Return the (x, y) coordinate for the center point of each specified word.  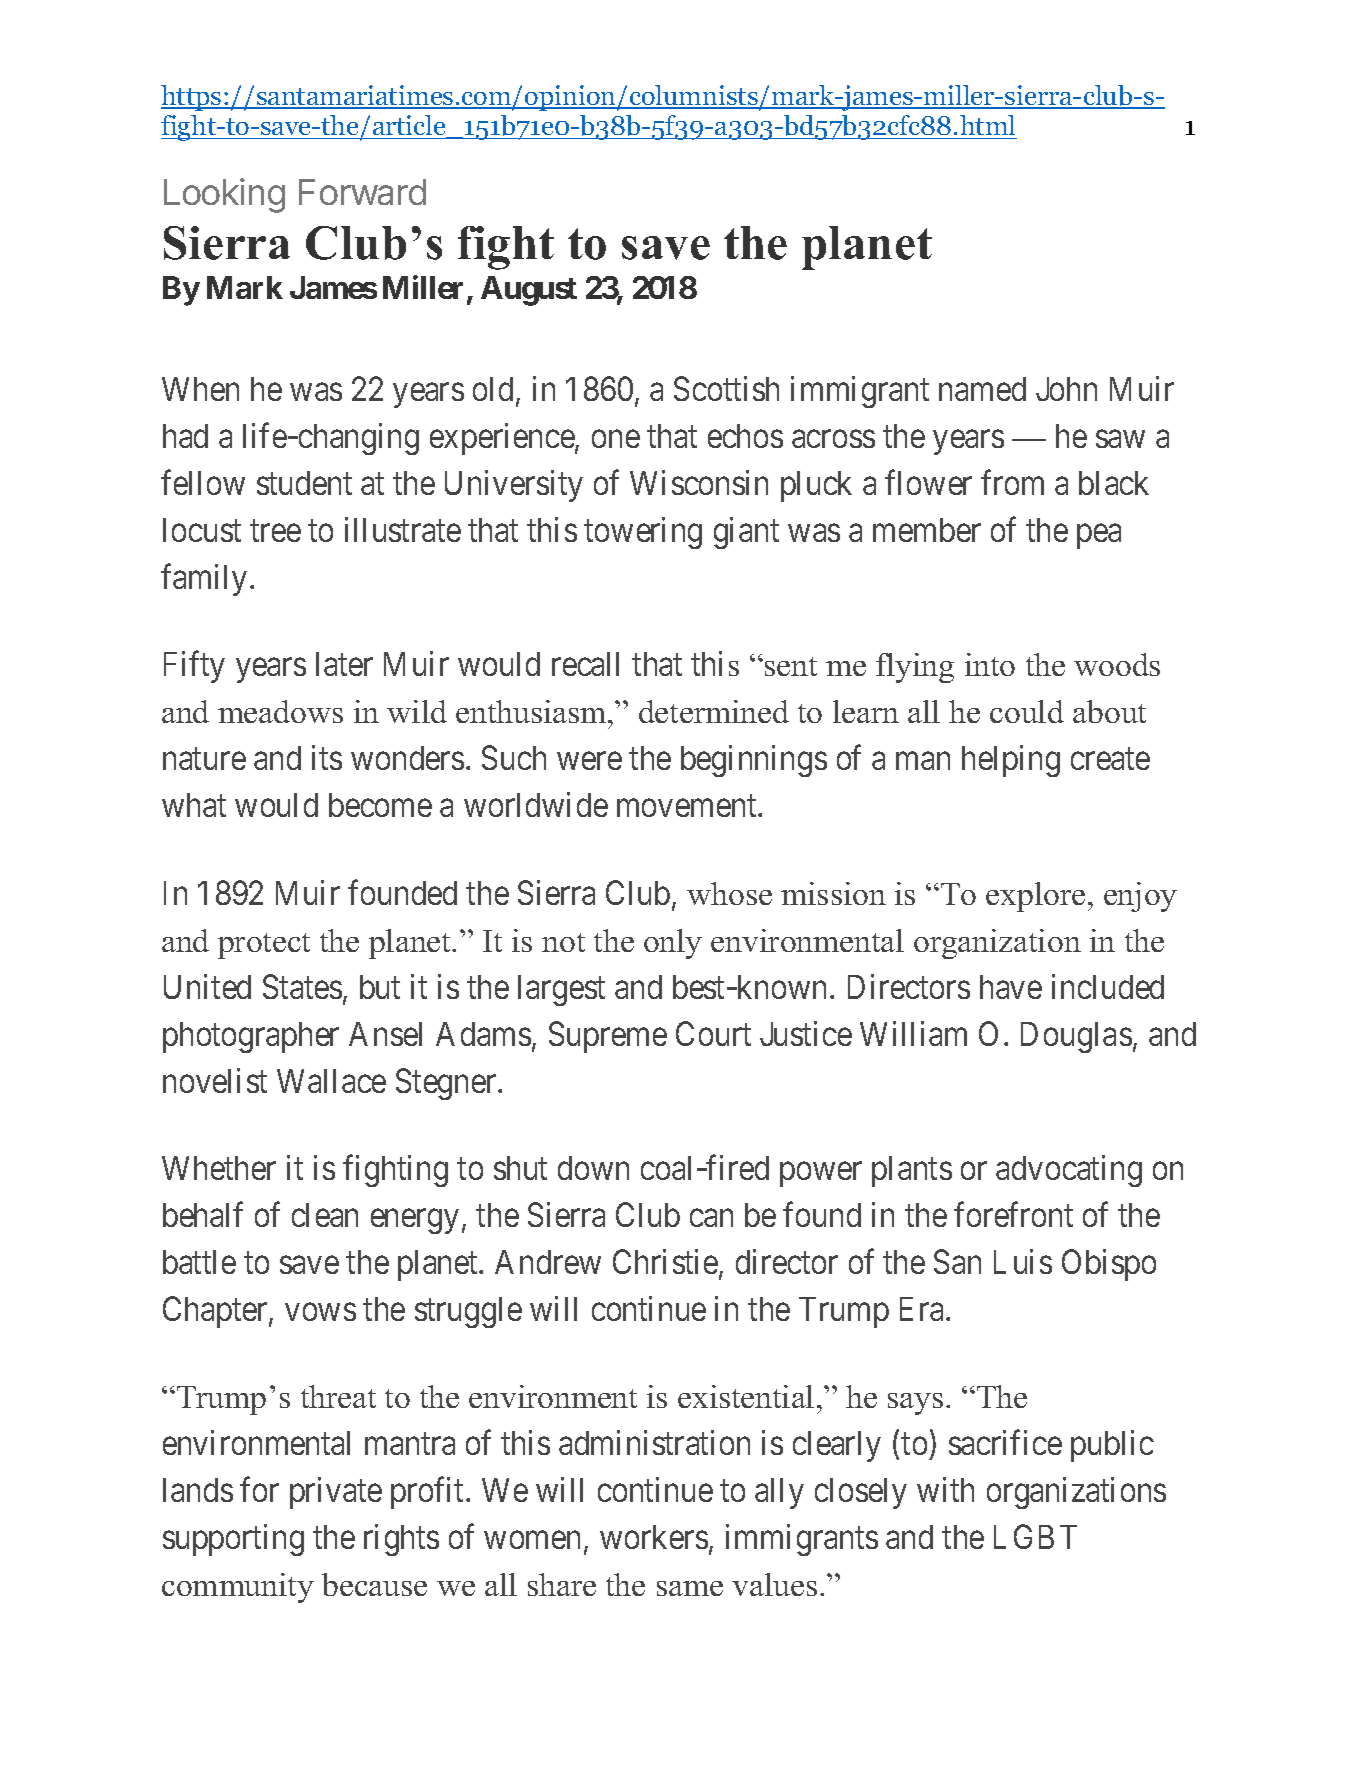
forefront (1013, 1214)
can (711, 1218)
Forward (362, 192)
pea (1099, 537)
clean (325, 1215)
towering (643, 533)
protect (264, 946)
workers (654, 1537)
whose (729, 893)
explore (1035, 897)
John (1066, 389)
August (529, 291)
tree (275, 531)
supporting (233, 1540)
